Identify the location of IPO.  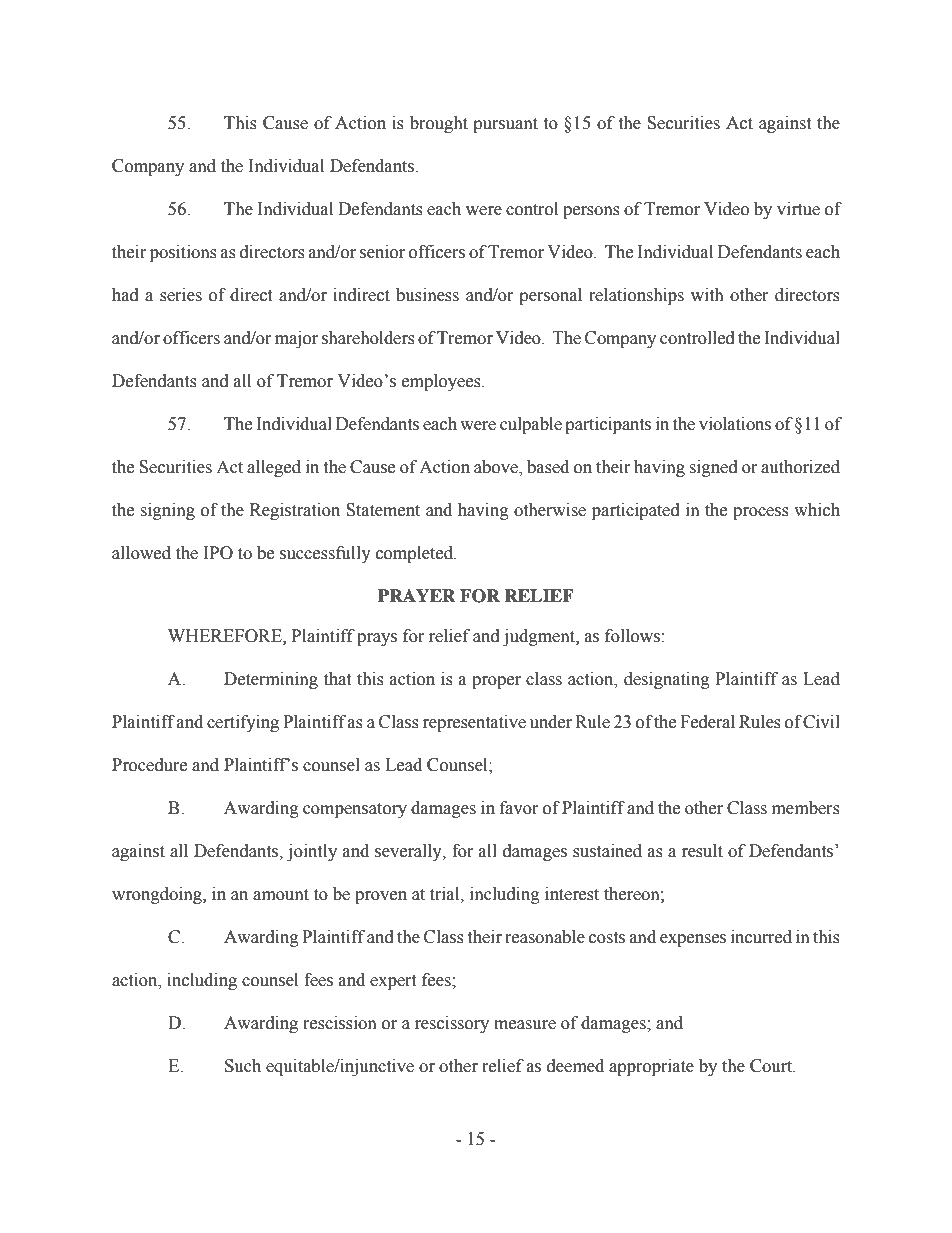
(218, 553).
